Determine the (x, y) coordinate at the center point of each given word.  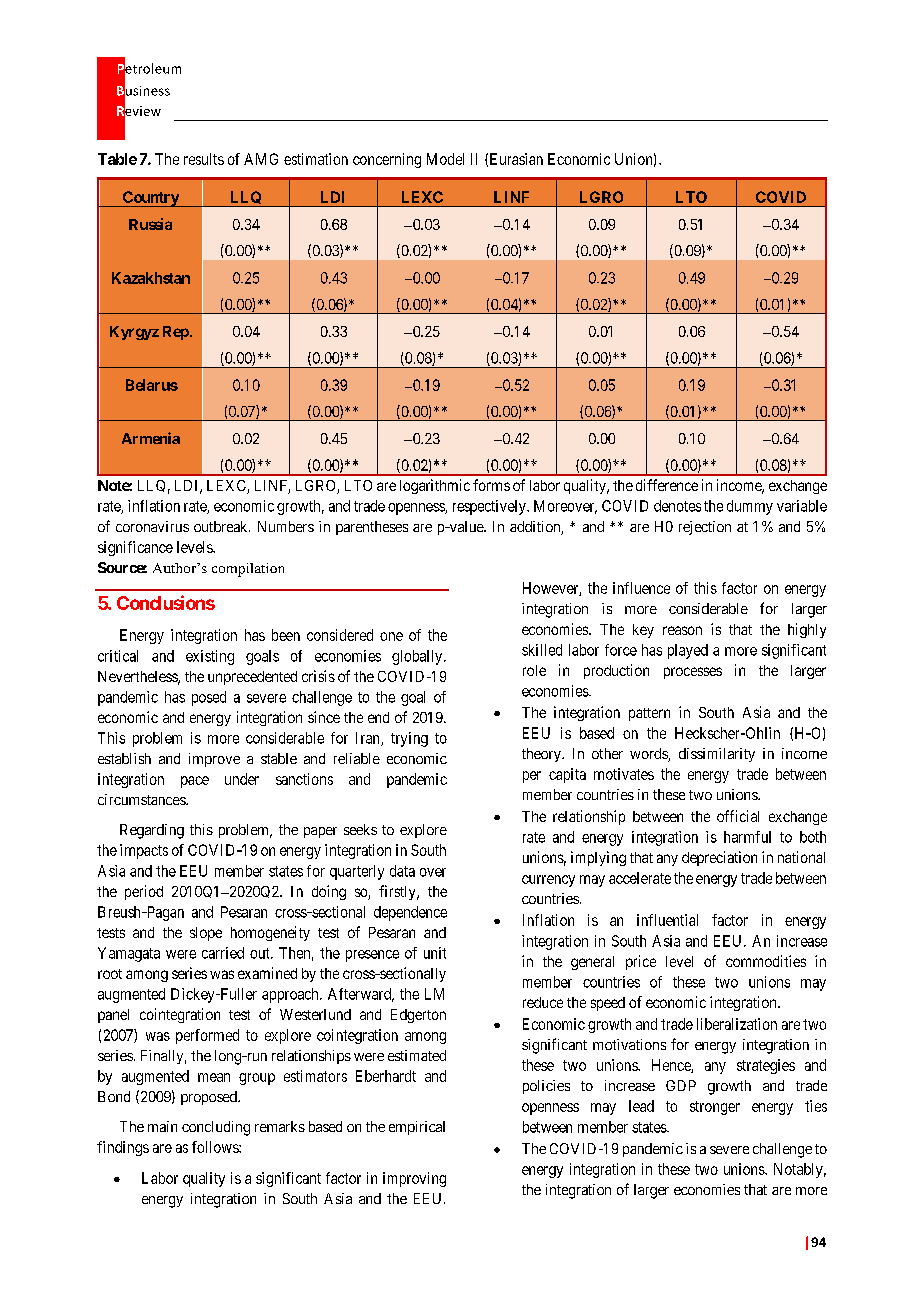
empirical (417, 1128)
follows (216, 1147)
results (204, 159)
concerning (387, 160)
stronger (715, 1108)
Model (445, 159)
